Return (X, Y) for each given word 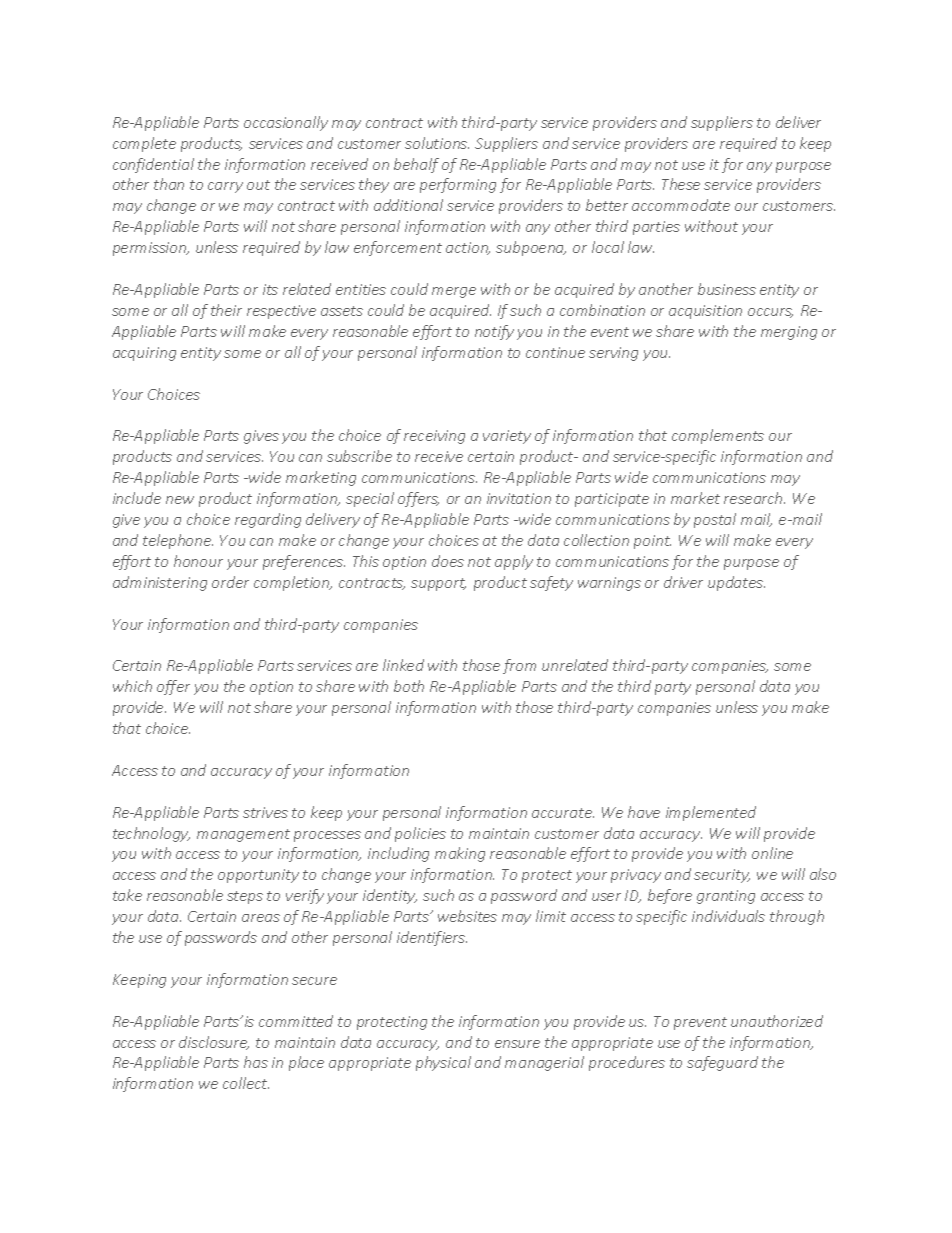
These (681, 184)
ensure (517, 1044)
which (132, 686)
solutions (437, 143)
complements (718, 436)
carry (225, 187)
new (180, 500)
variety (507, 437)
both (409, 686)
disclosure (214, 1043)
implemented (711, 813)
